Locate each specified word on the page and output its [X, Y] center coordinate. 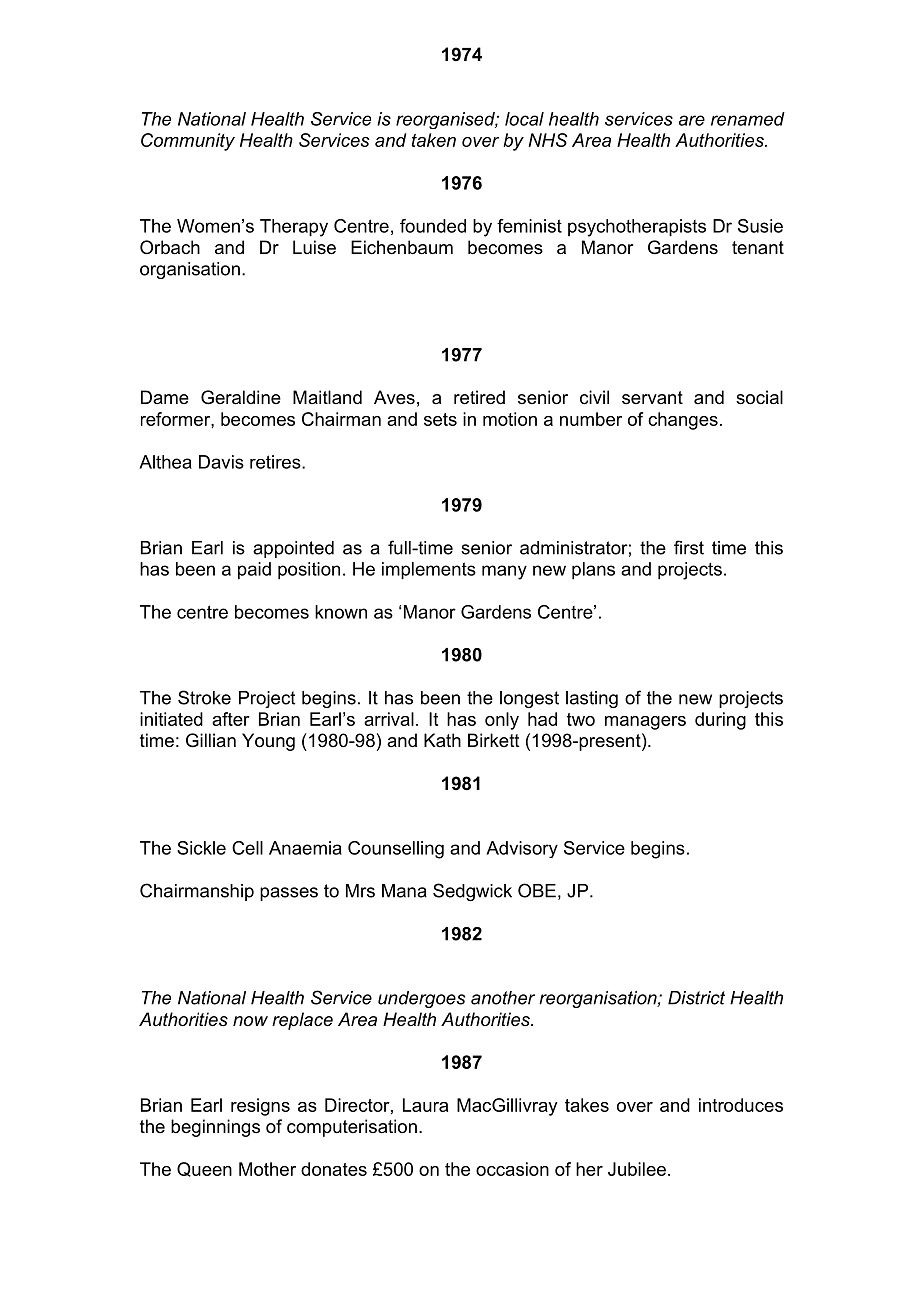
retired [479, 397]
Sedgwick [472, 892]
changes [683, 421]
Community [188, 142]
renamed [748, 119]
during [720, 721]
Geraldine [241, 397]
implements [429, 571]
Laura [425, 1105]
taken [434, 140]
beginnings [215, 1128]
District [696, 998]
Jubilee [637, 1169]
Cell [247, 848]
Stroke [204, 697]
